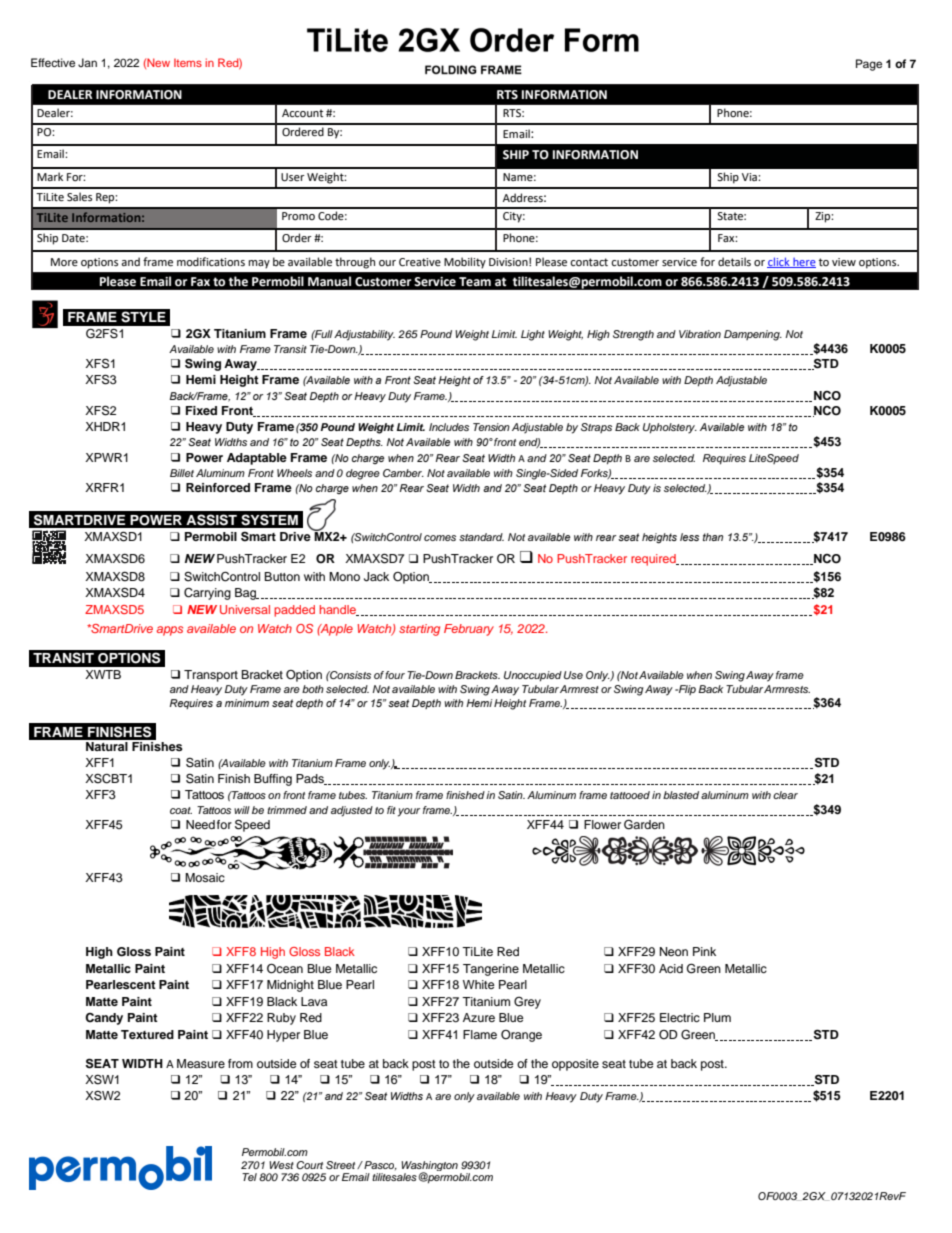 The image size is (952, 1233). Describe the element at coordinates (188, 62) in the document. I see `Items` at that location.
